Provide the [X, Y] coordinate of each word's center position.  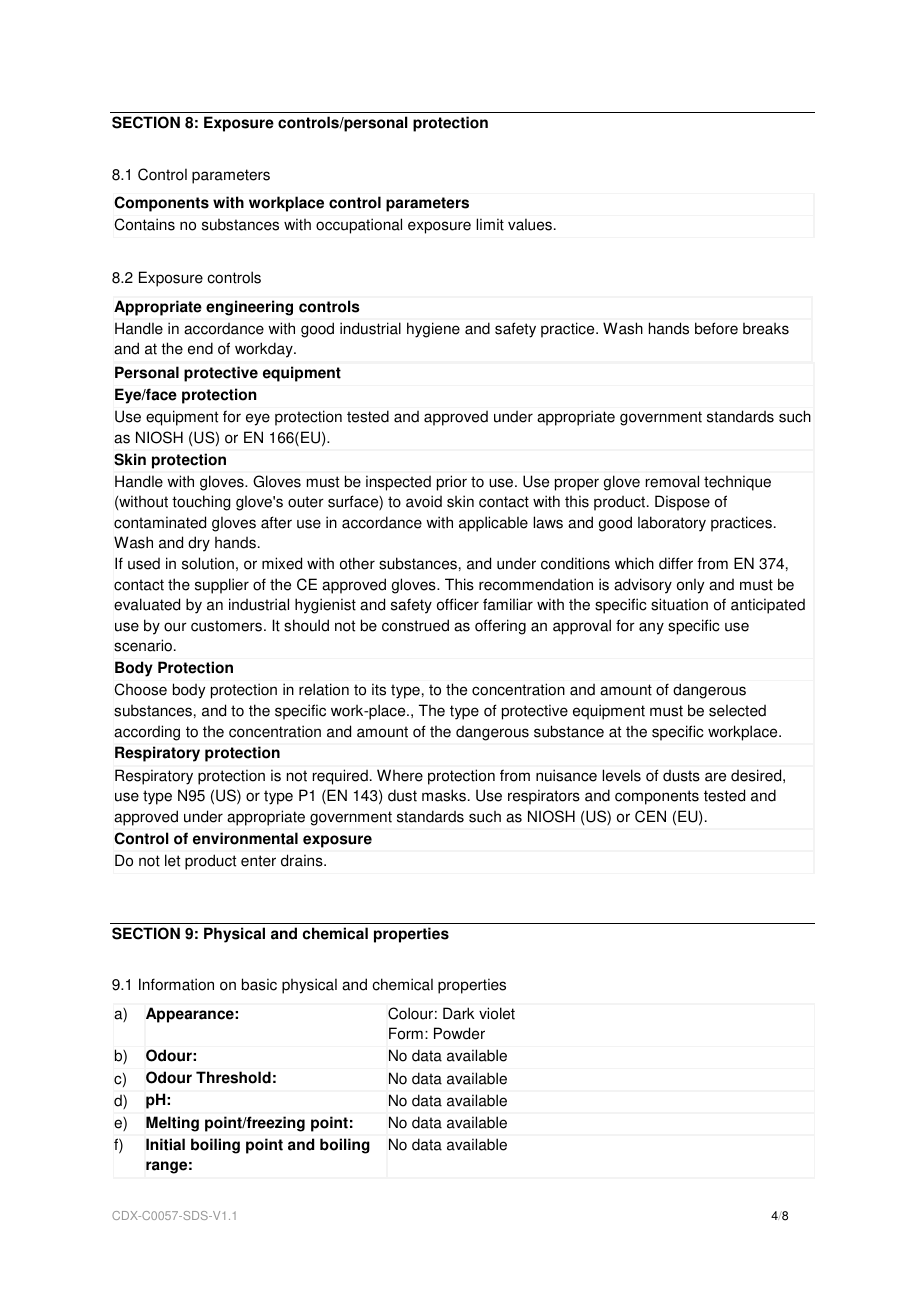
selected [737, 710]
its [379, 689]
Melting [172, 1124]
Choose [140, 689]
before [716, 328]
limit [490, 224]
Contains [144, 224]
